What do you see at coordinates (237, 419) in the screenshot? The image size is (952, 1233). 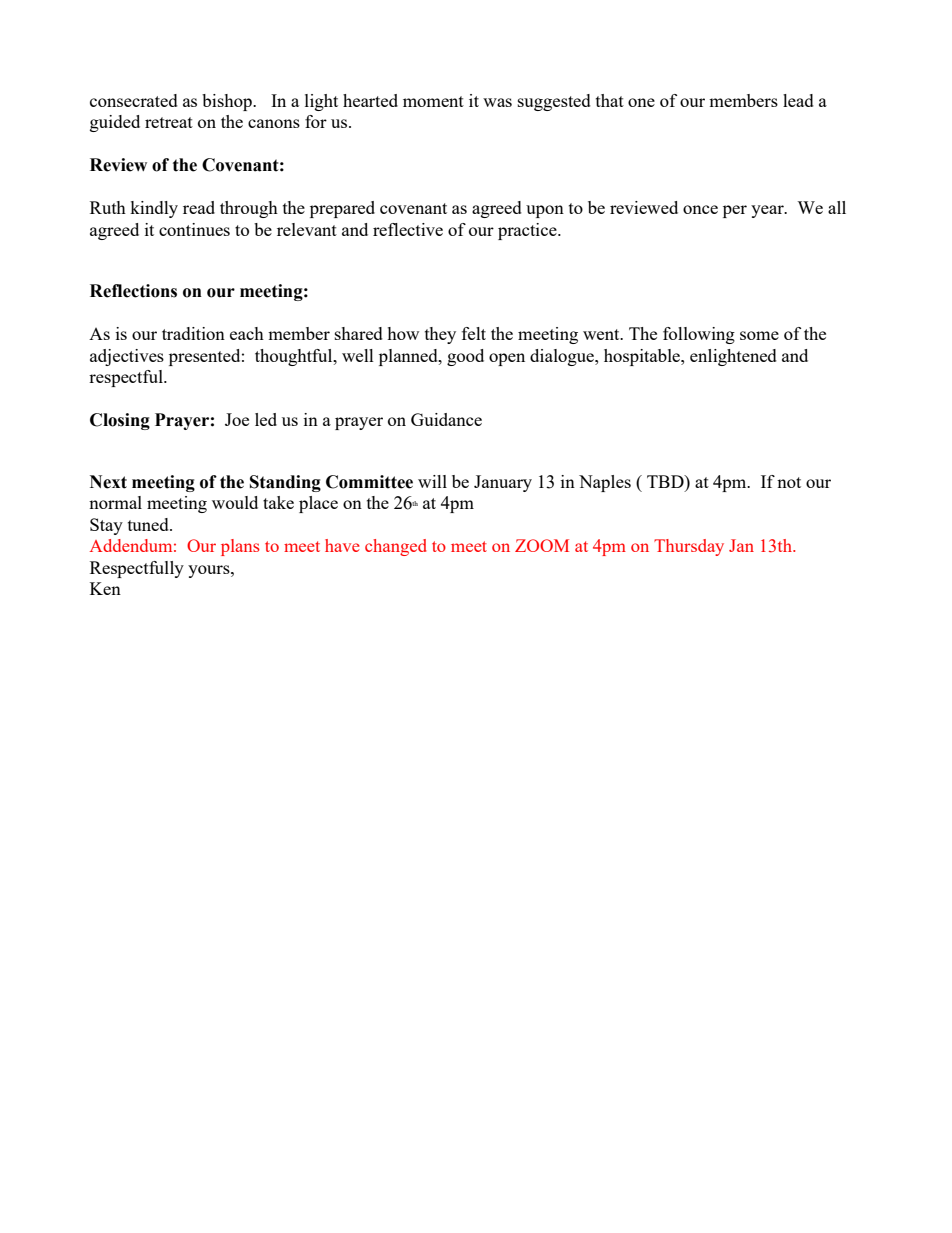 I see `Joe` at bounding box center [237, 419].
